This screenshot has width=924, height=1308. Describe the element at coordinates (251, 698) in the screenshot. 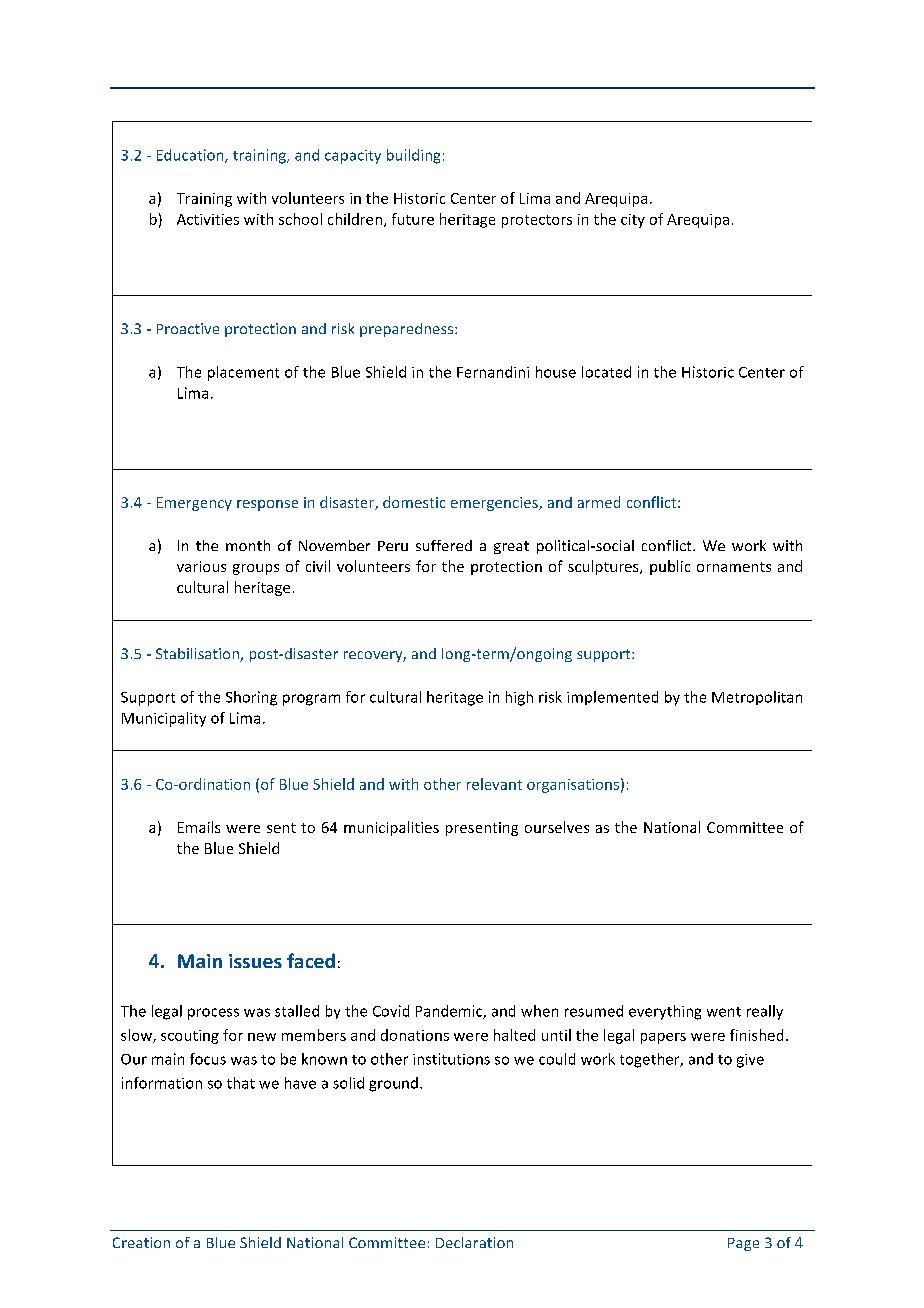

I see `Shoring` at that location.
